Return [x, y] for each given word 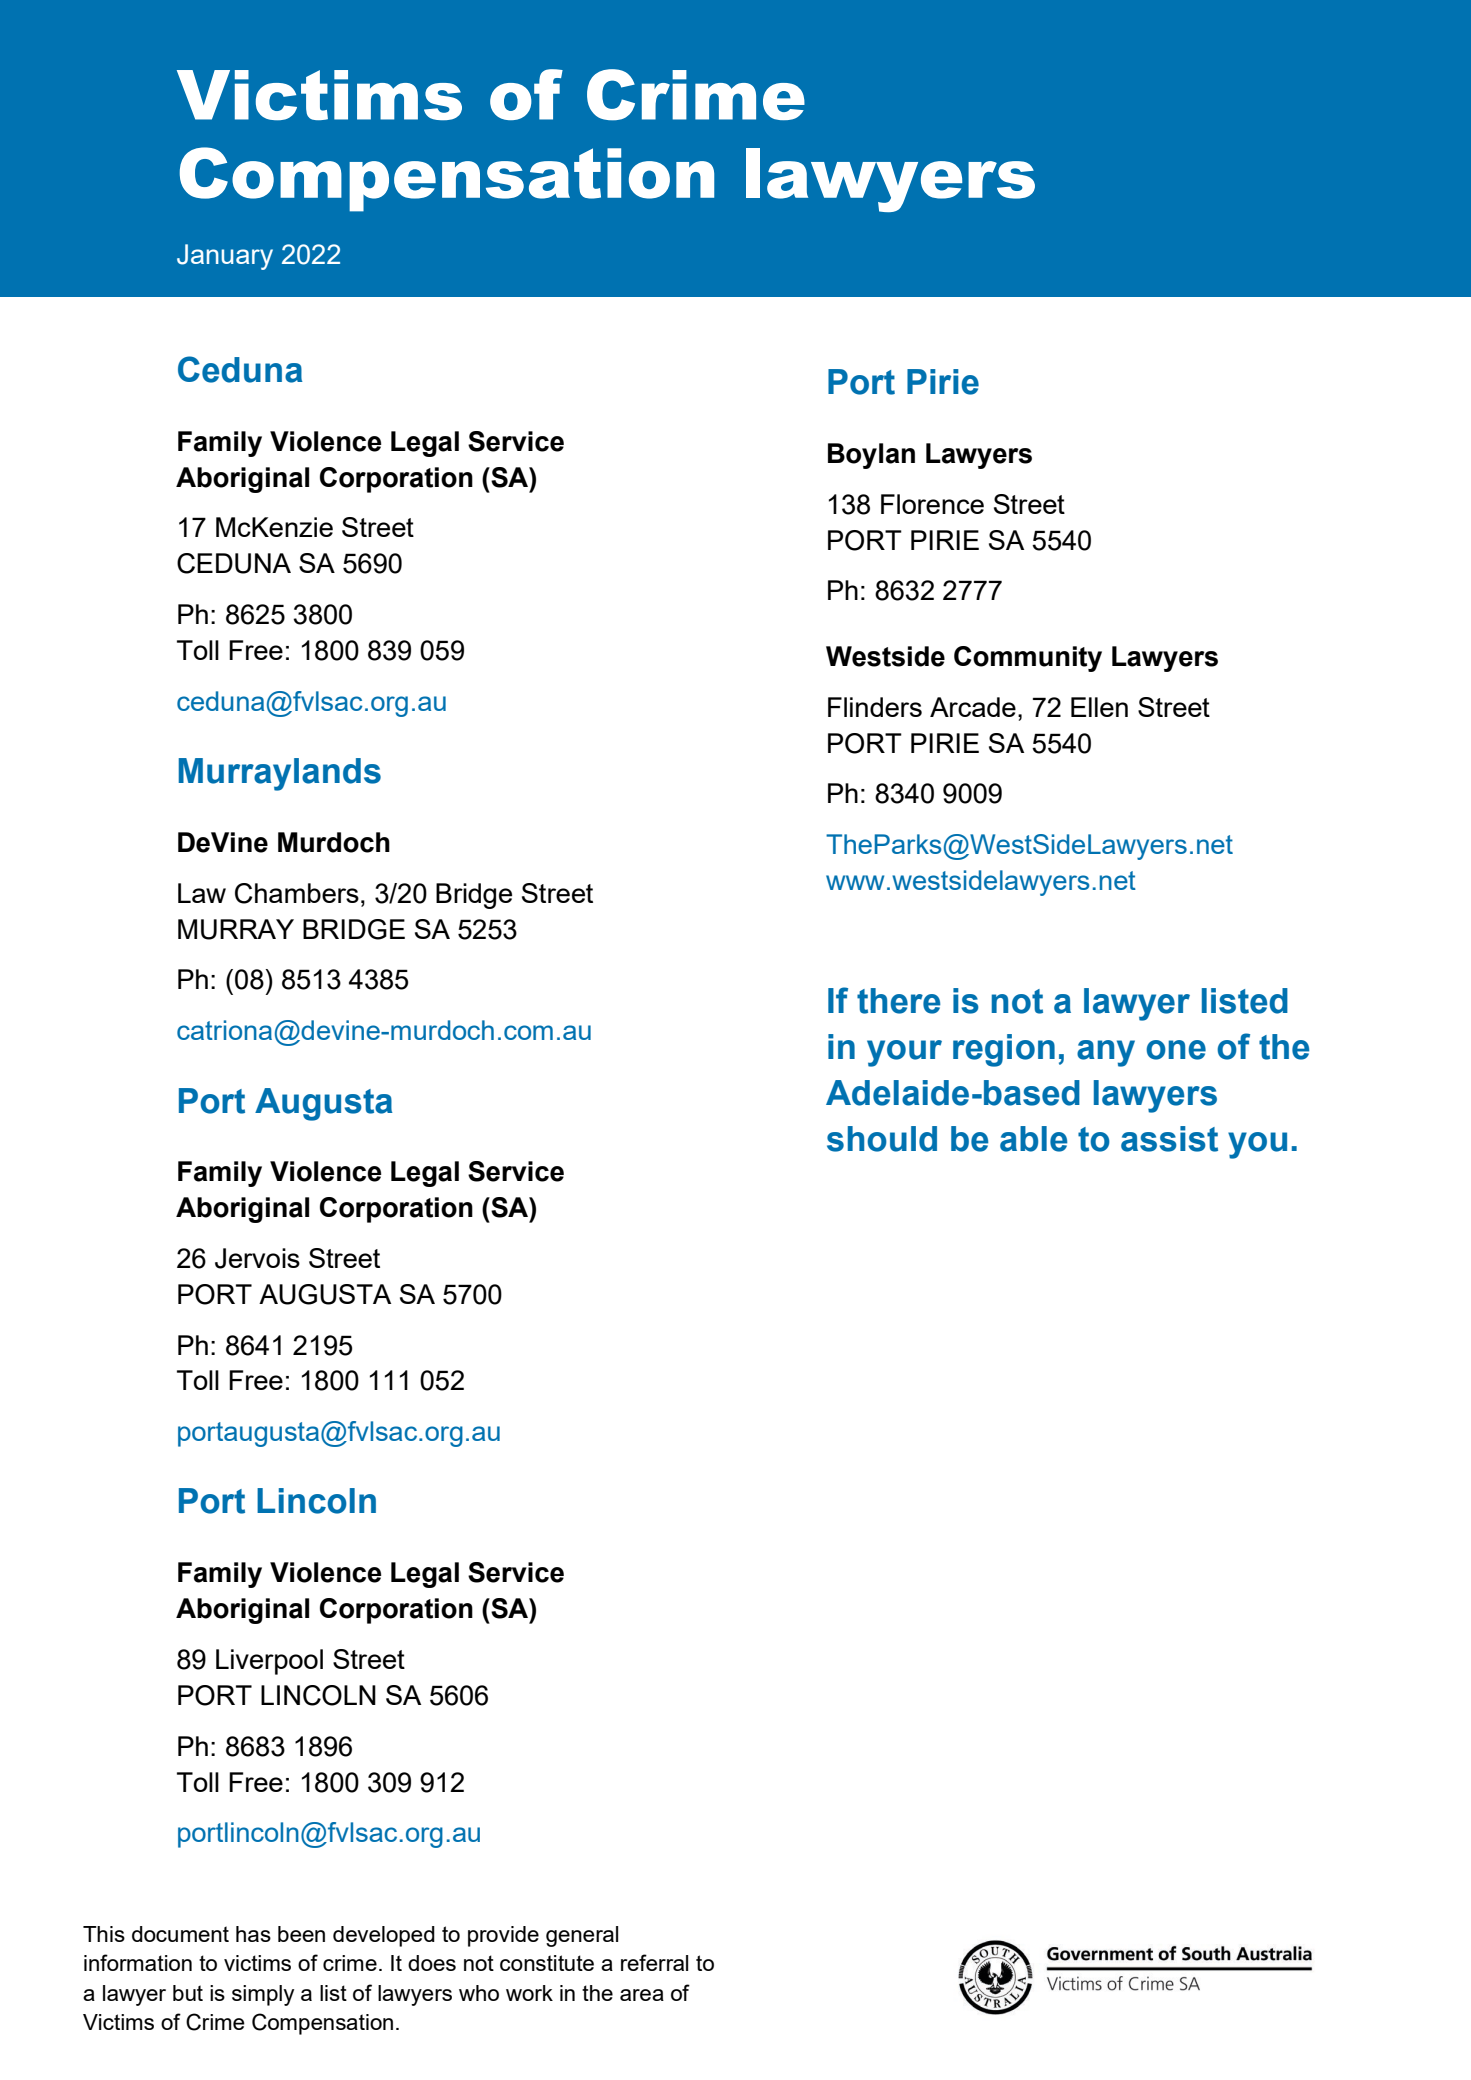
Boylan [871, 456]
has [253, 1934]
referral [654, 1962]
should [882, 1139]
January [225, 257]
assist [1169, 1139]
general [582, 1936]
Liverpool [269, 1662]
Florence [932, 504]
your [904, 1053]
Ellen [1099, 707]
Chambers [297, 893]
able [1034, 1139]
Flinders [875, 707]
